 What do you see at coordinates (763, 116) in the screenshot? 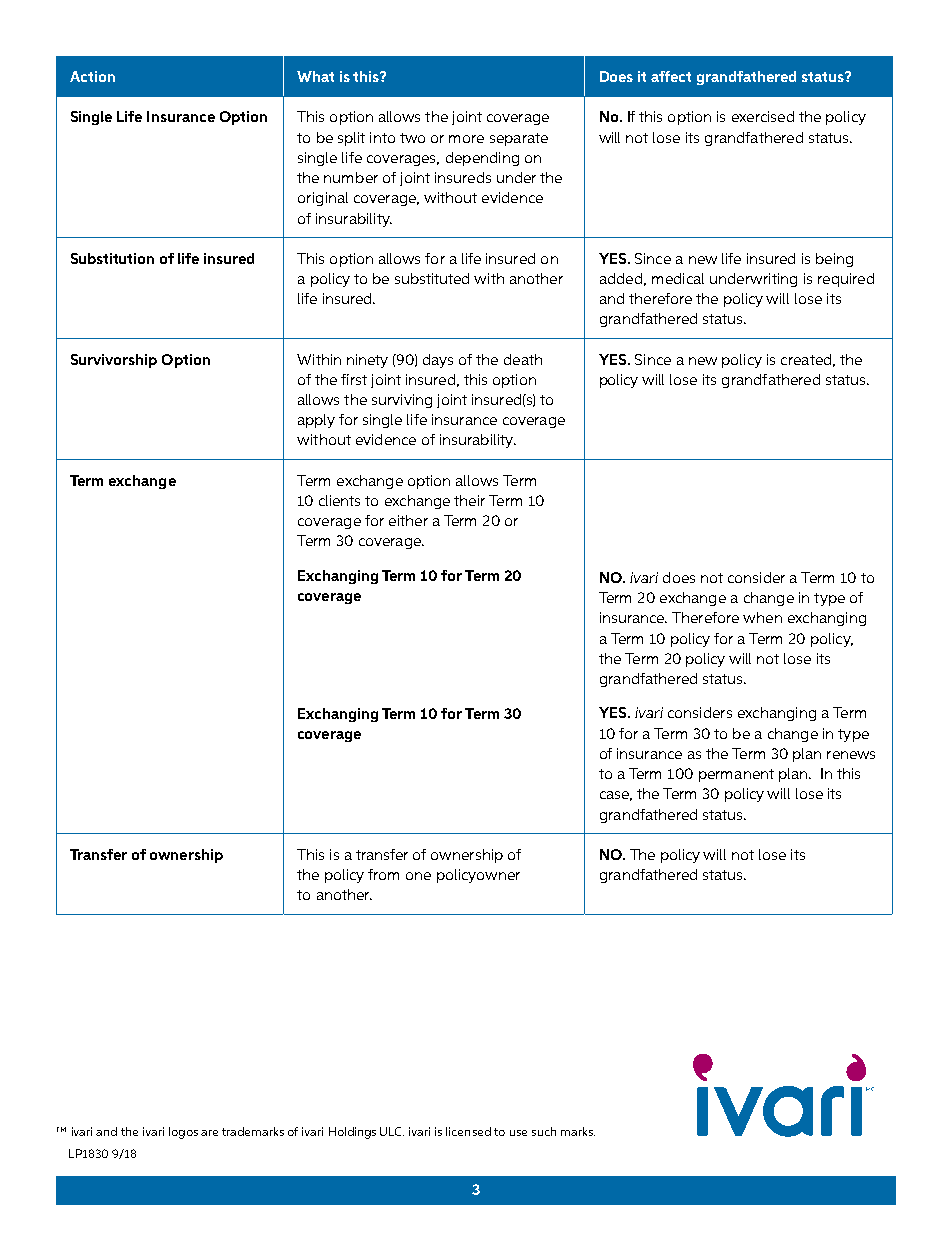
I see `exercised` at bounding box center [763, 116].
